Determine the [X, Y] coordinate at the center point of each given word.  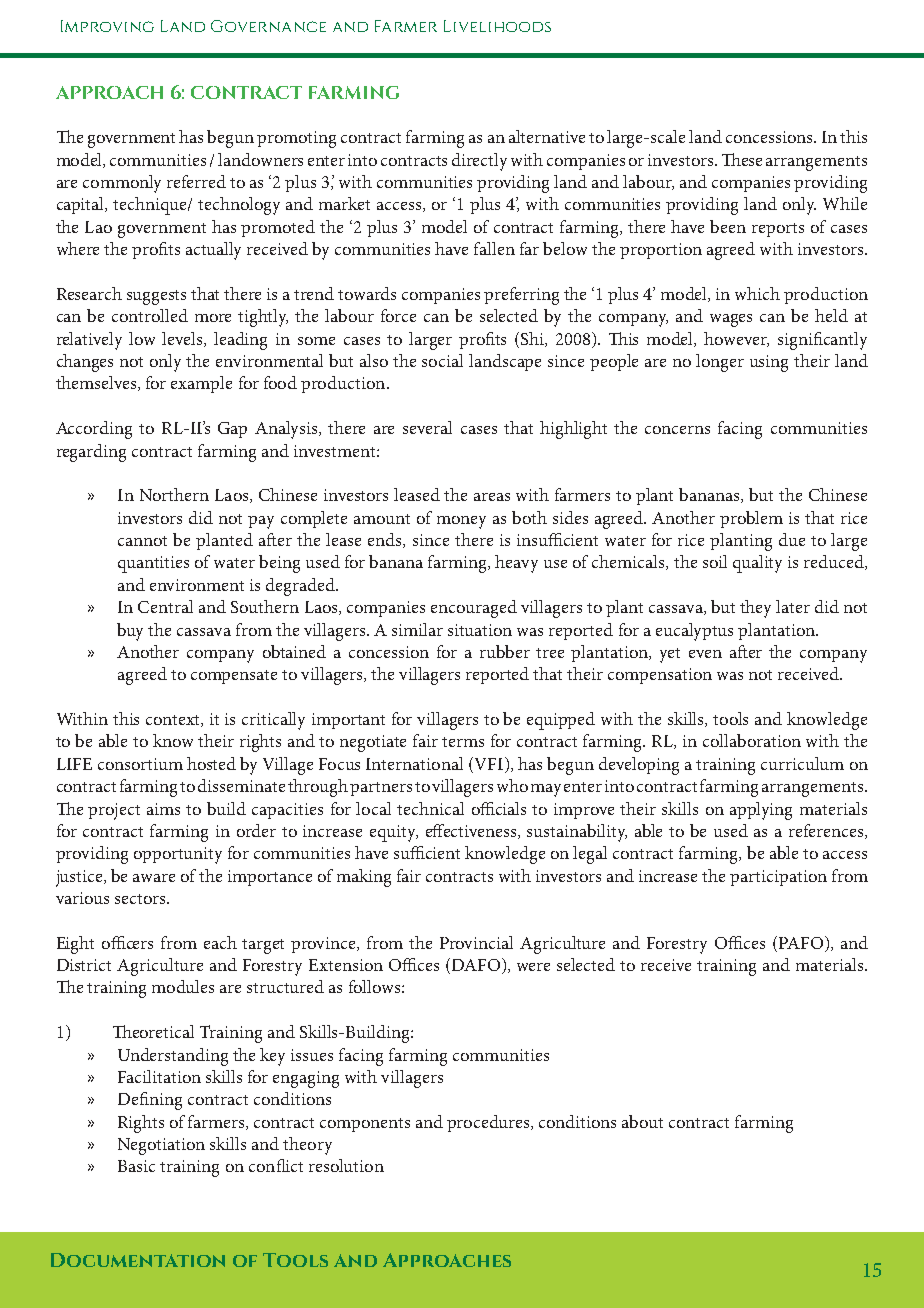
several [427, 427]
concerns [677, 430]
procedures [489, 1123]
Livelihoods [497, 26]
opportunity [178, 855]
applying [761, 811]
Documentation [138, 1260]
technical [430, 808]
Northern [174, 494]
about [642, 1121]
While [845, 203]
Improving [107, 26]
